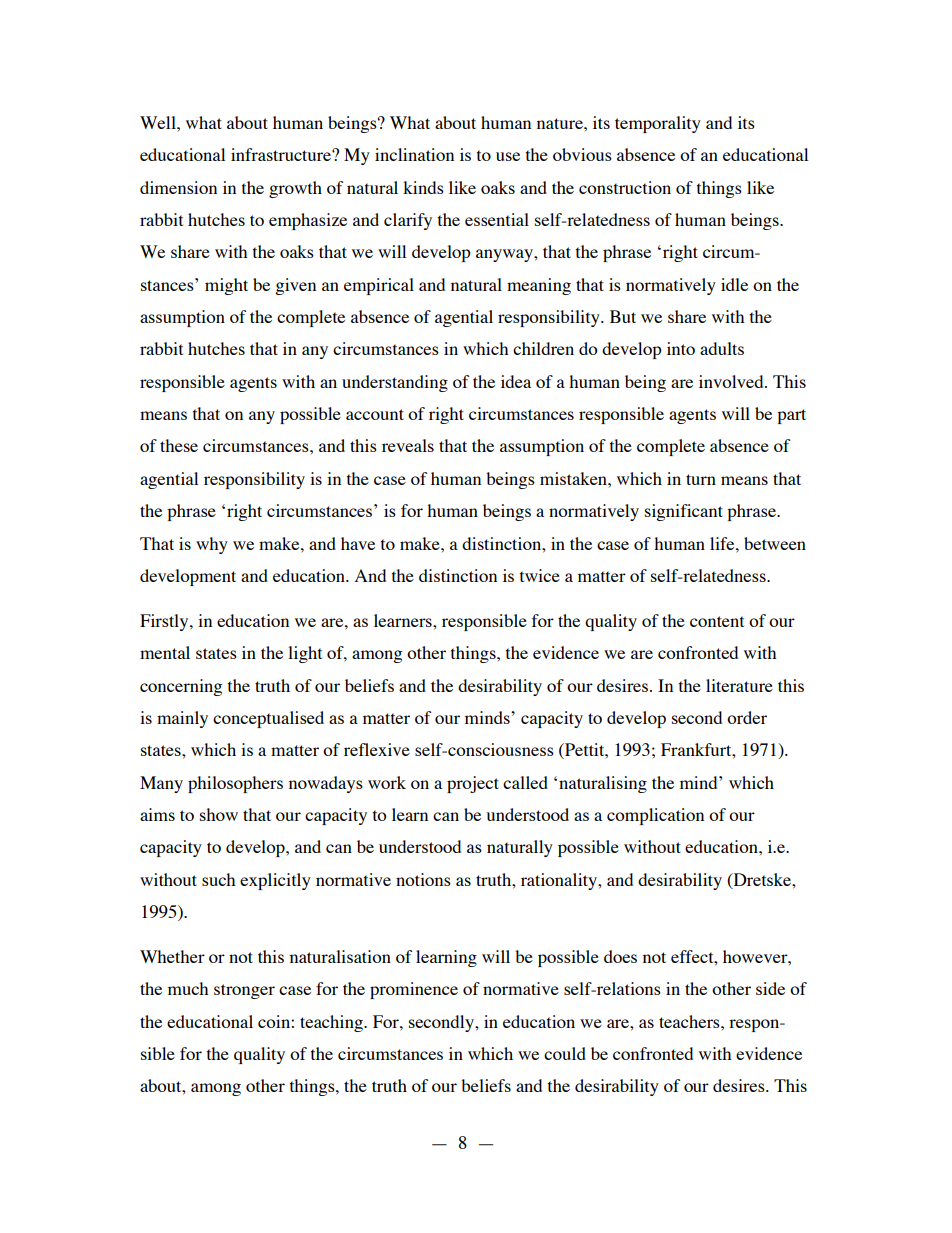 This screenshot has height=1233, width=952. I want to click on complication, so click(655, 816).
